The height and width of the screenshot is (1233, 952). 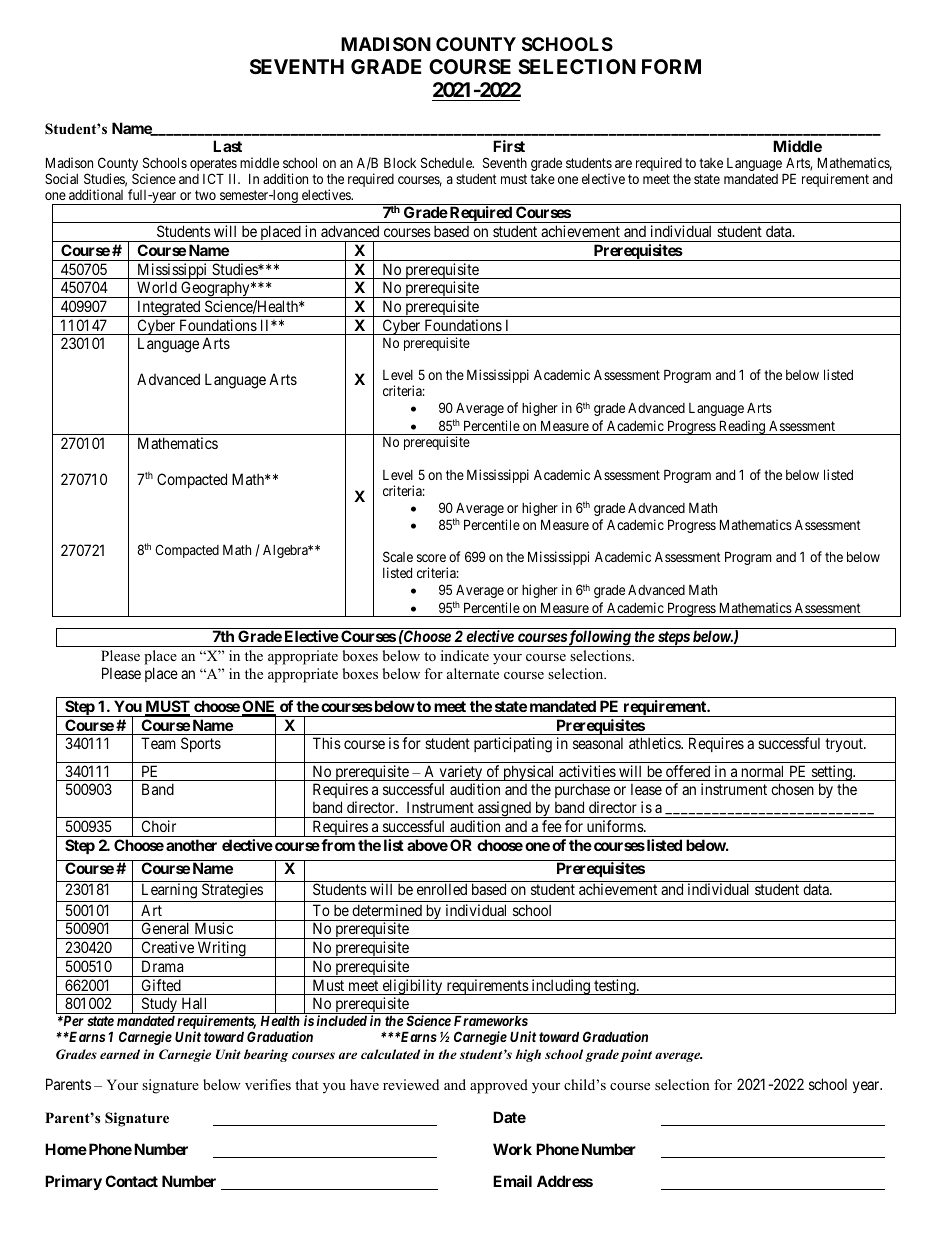 I want to click on athletics, so click(x=655, y=743).
